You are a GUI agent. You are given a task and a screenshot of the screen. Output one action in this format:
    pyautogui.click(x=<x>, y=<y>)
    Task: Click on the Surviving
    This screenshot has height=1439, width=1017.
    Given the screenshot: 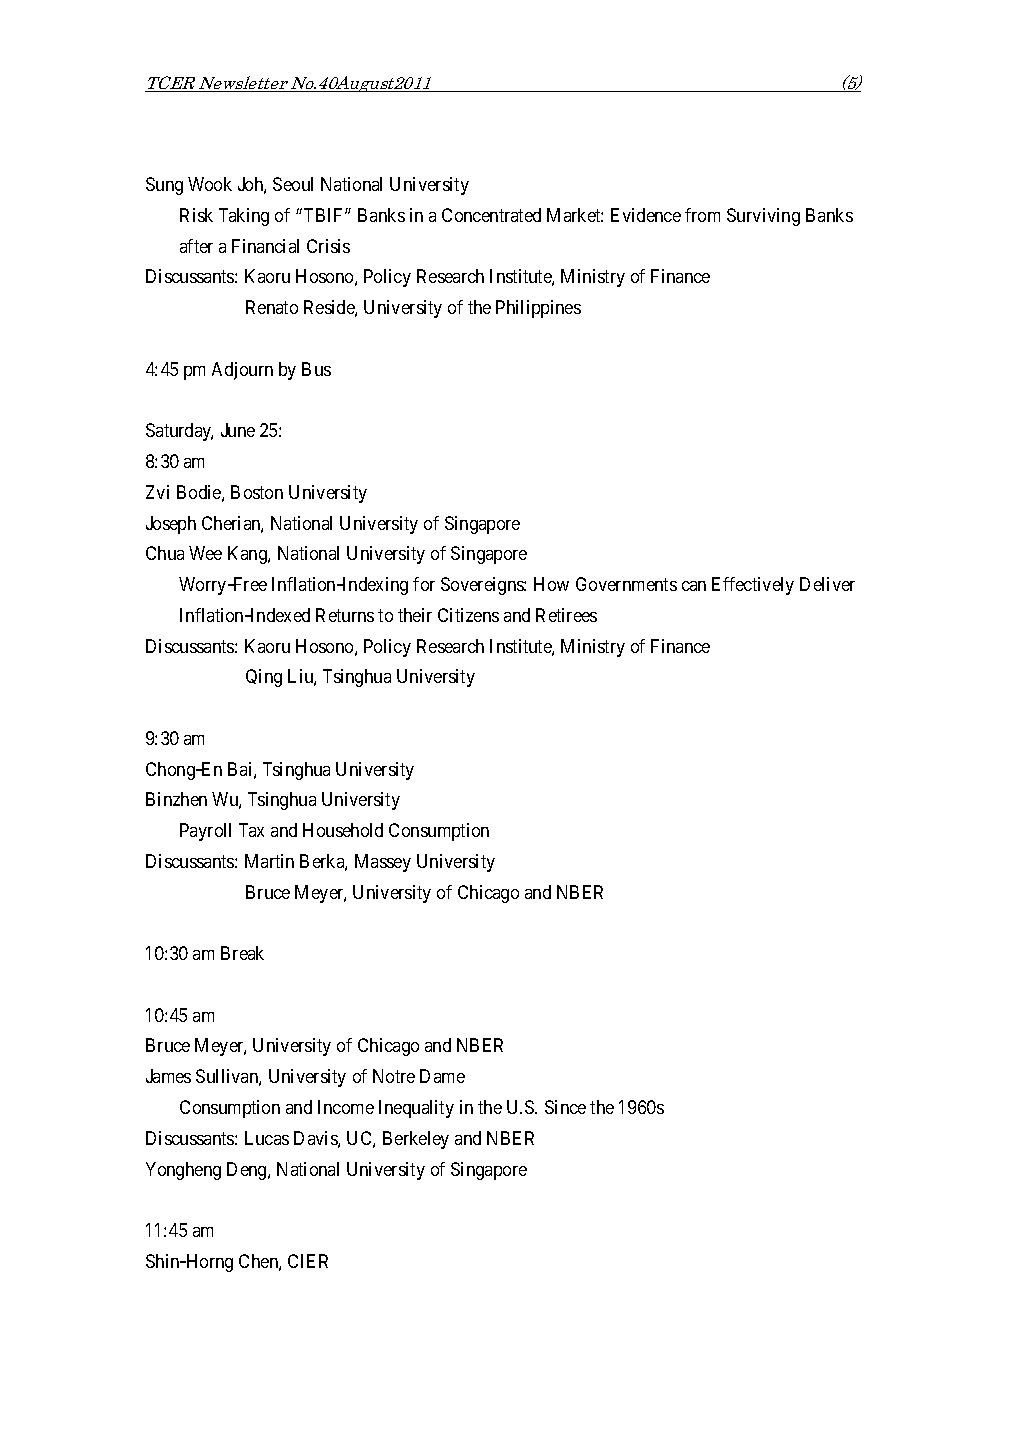 What is the action you would take?
    pyautogui.click(x=763, y=217)
